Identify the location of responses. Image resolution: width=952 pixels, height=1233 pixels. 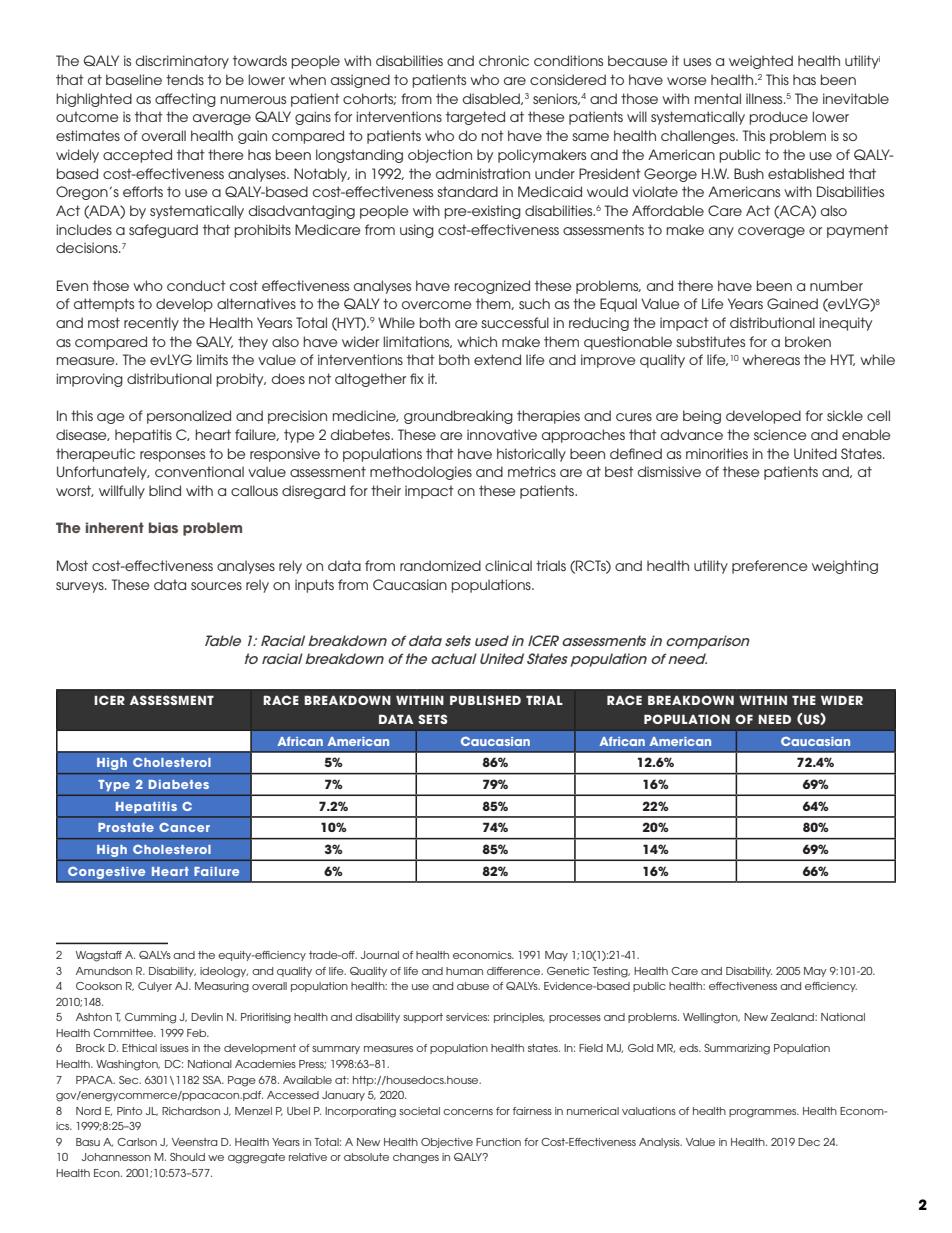
(172, 456).
